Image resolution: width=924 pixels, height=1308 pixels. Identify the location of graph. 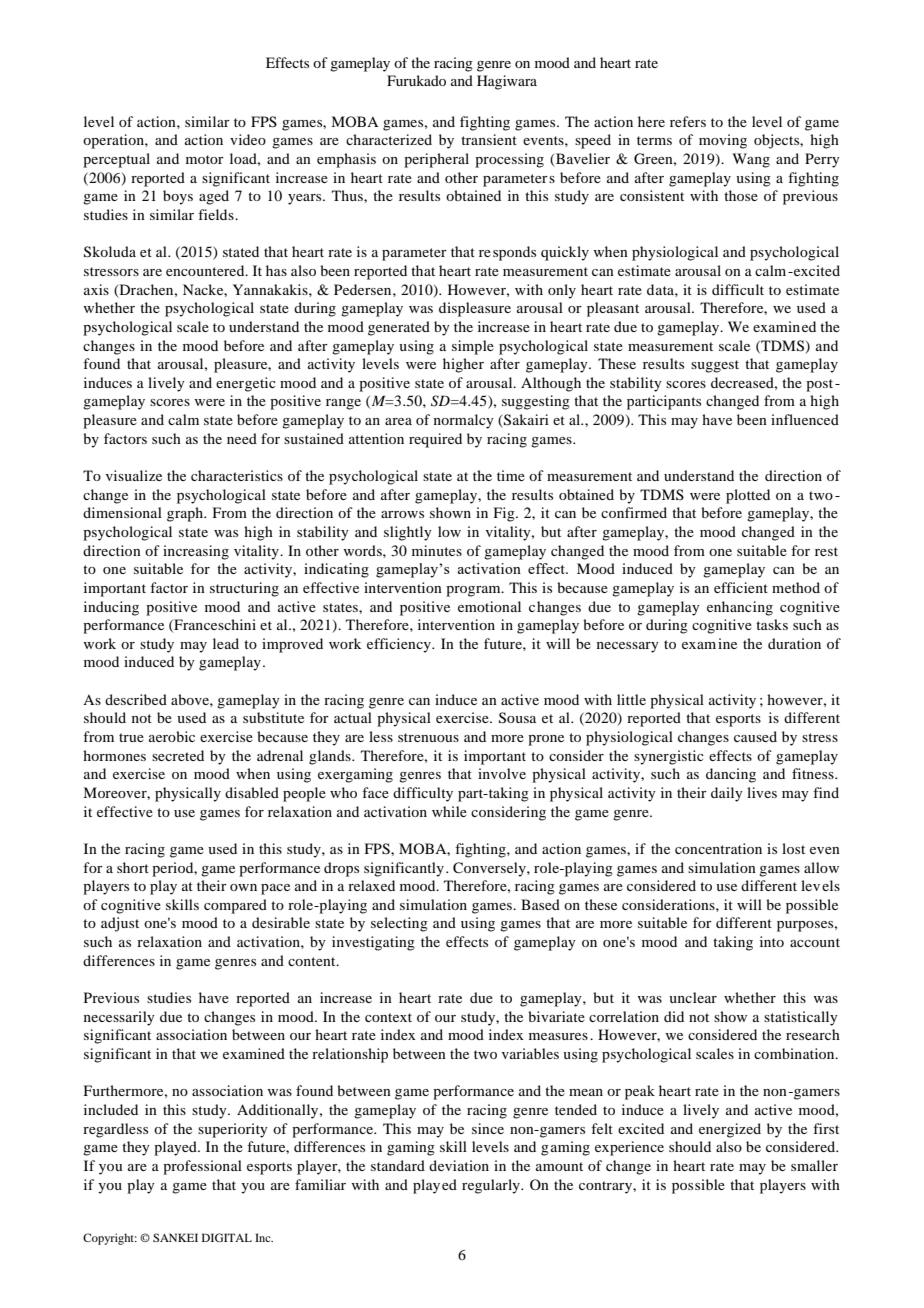
(186, 514).
